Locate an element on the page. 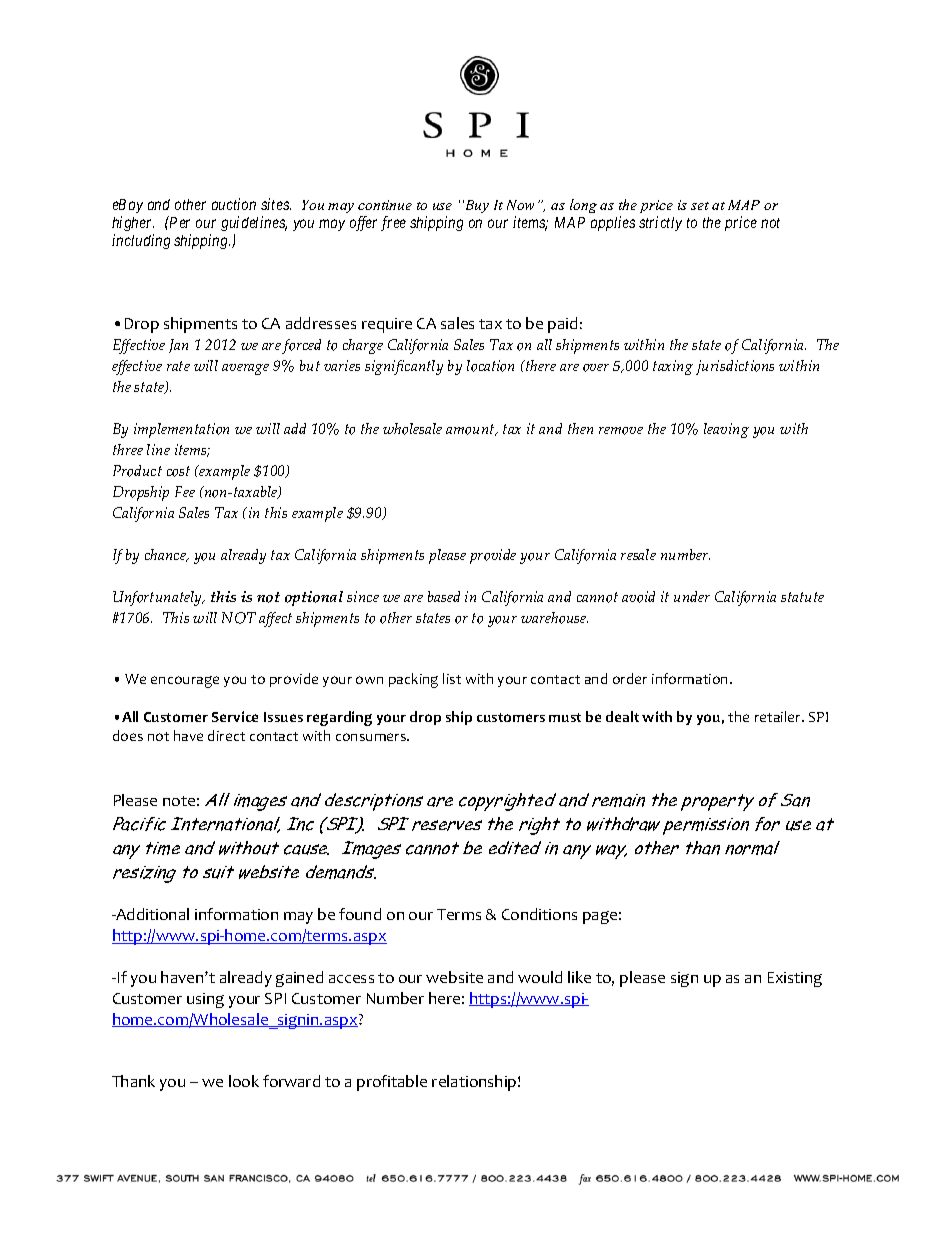 This image has height=1233, width=952. set is located at coordinates (700, 206).
